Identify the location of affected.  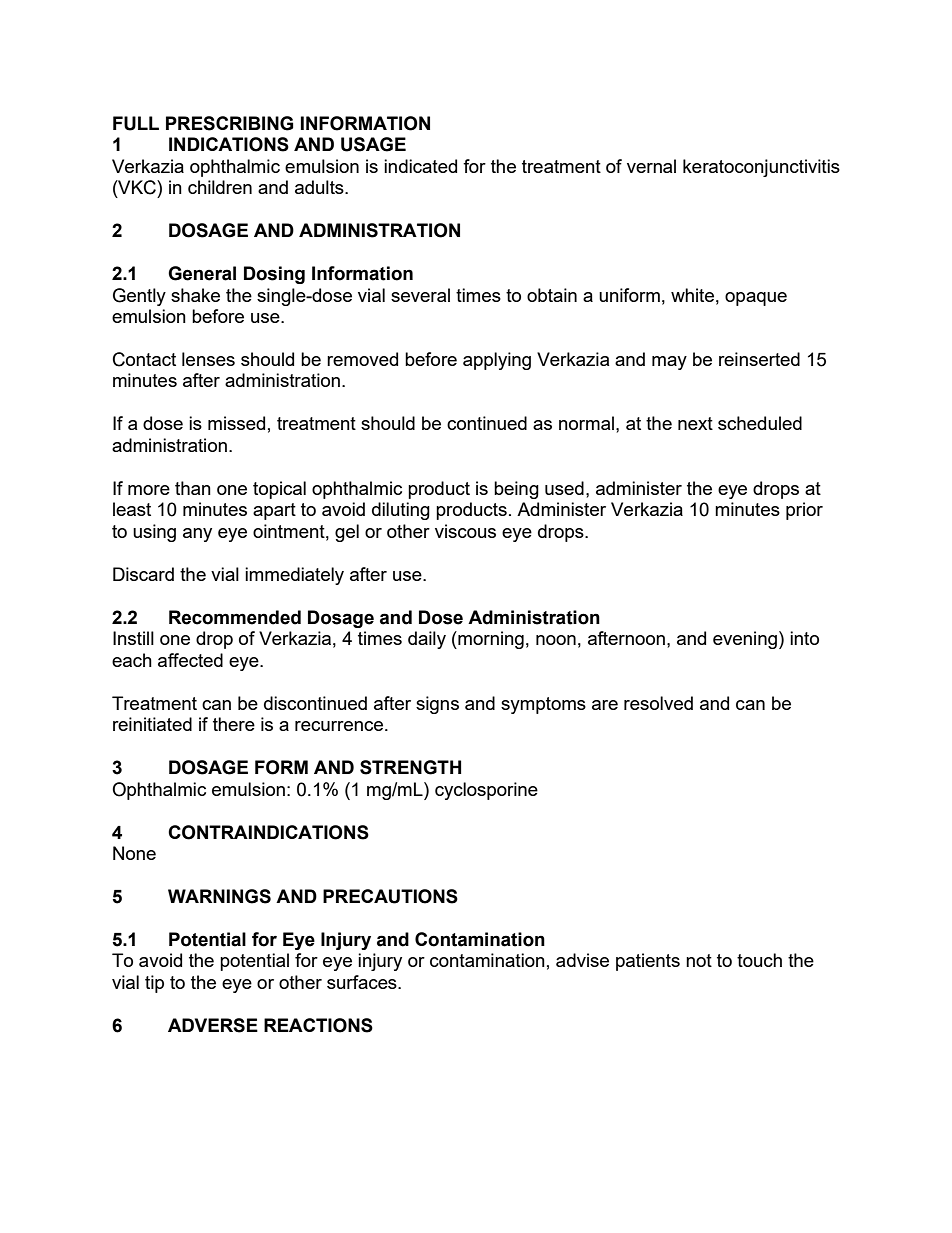
(190, 660).
